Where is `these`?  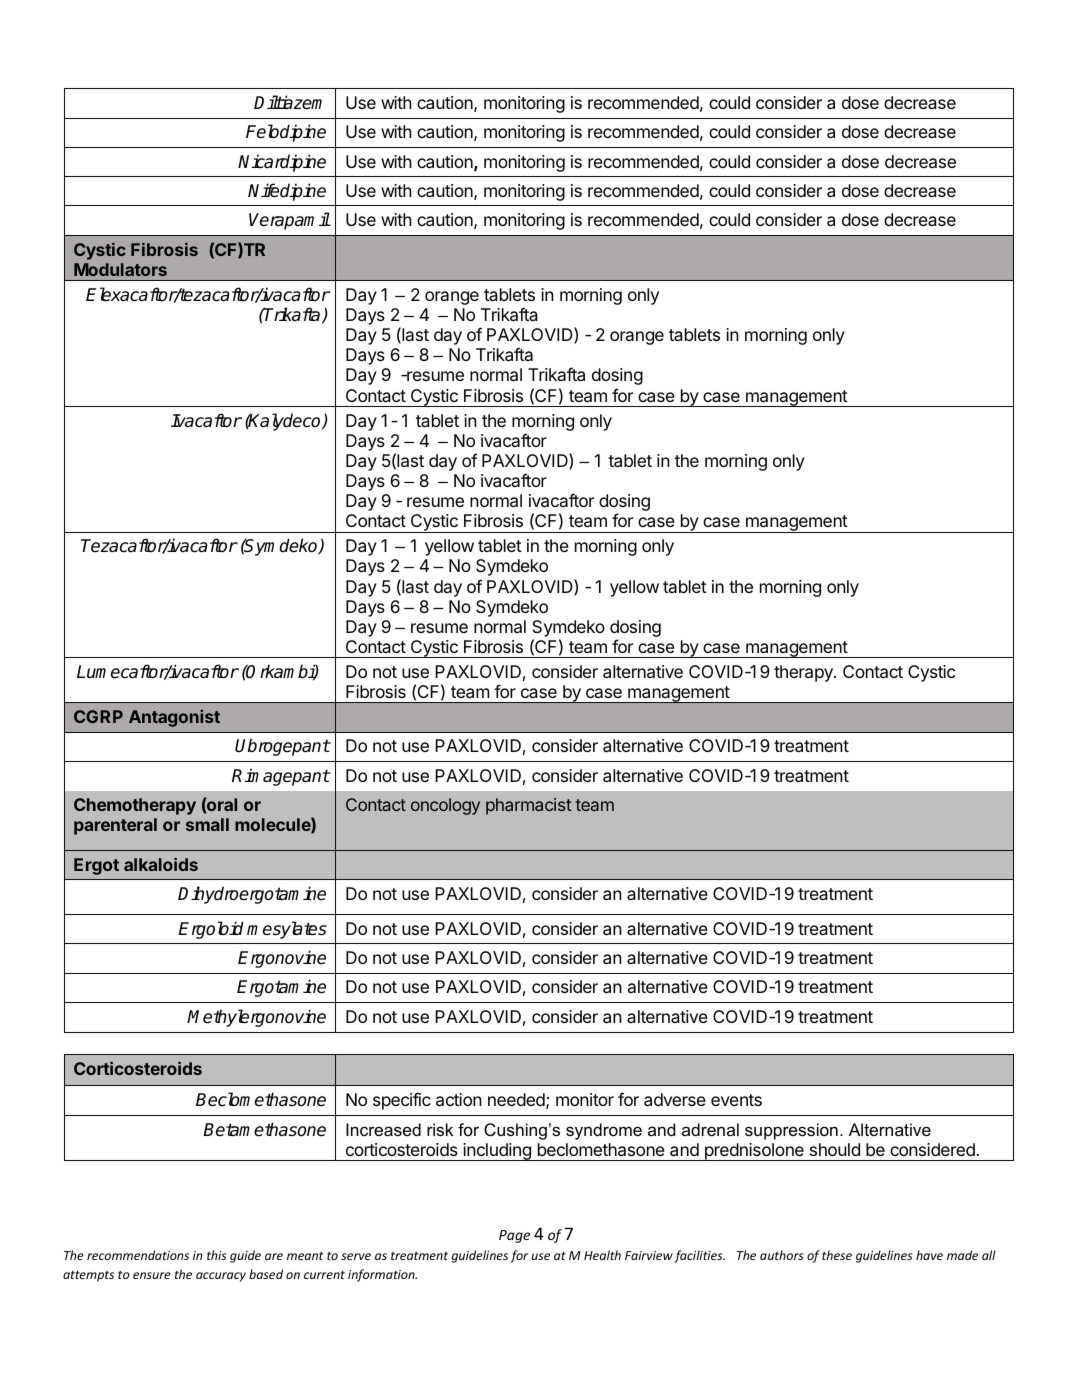
these is located at coordinates (837, 1255).
